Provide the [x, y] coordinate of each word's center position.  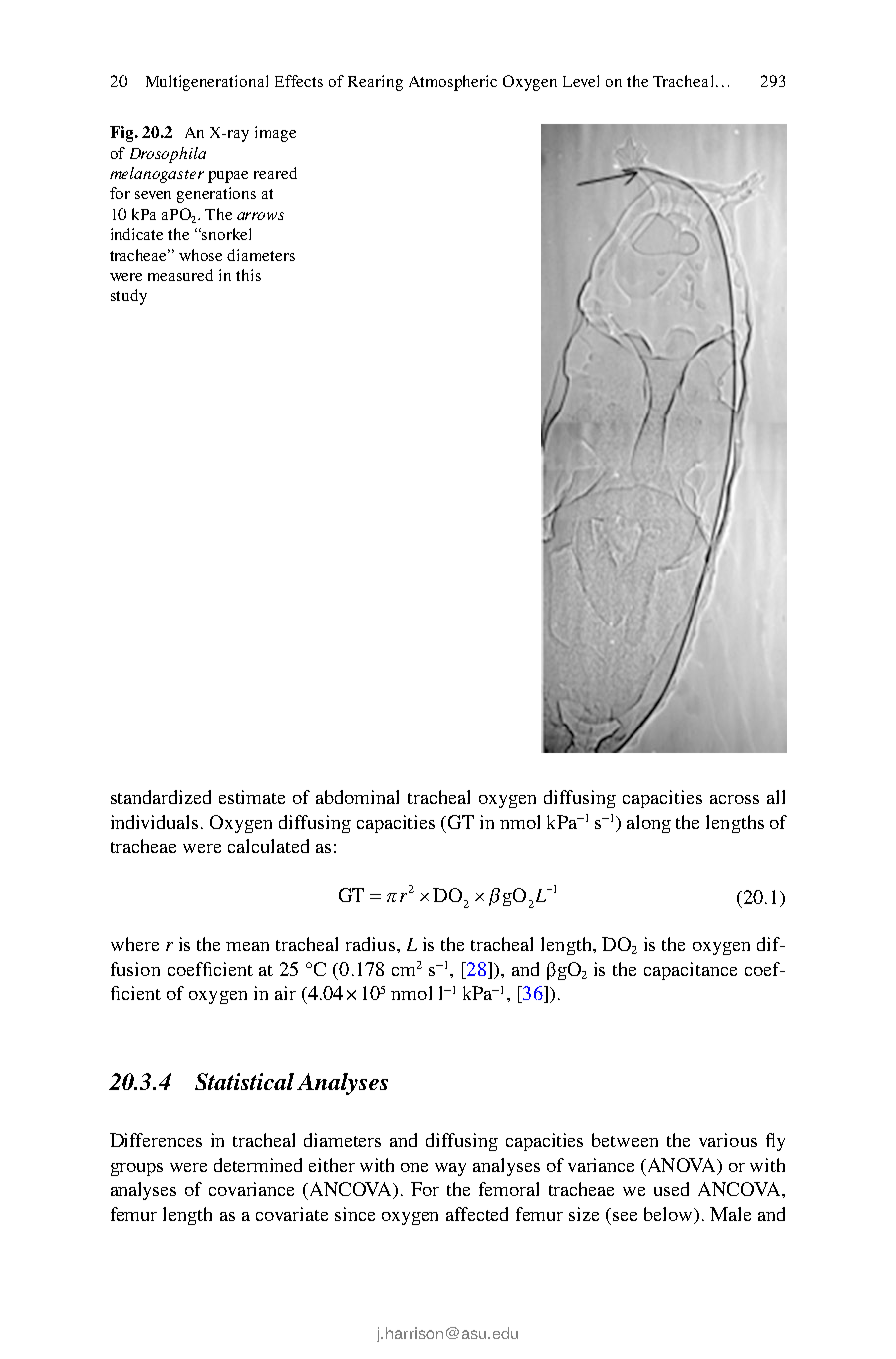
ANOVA [682, 1166]
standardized [161, 797]
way [450, 1169]
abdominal [357, 797]
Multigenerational [207, 83]
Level [581, 81]
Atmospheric [453, 83]
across [734, 799]
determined [258, 1165]
